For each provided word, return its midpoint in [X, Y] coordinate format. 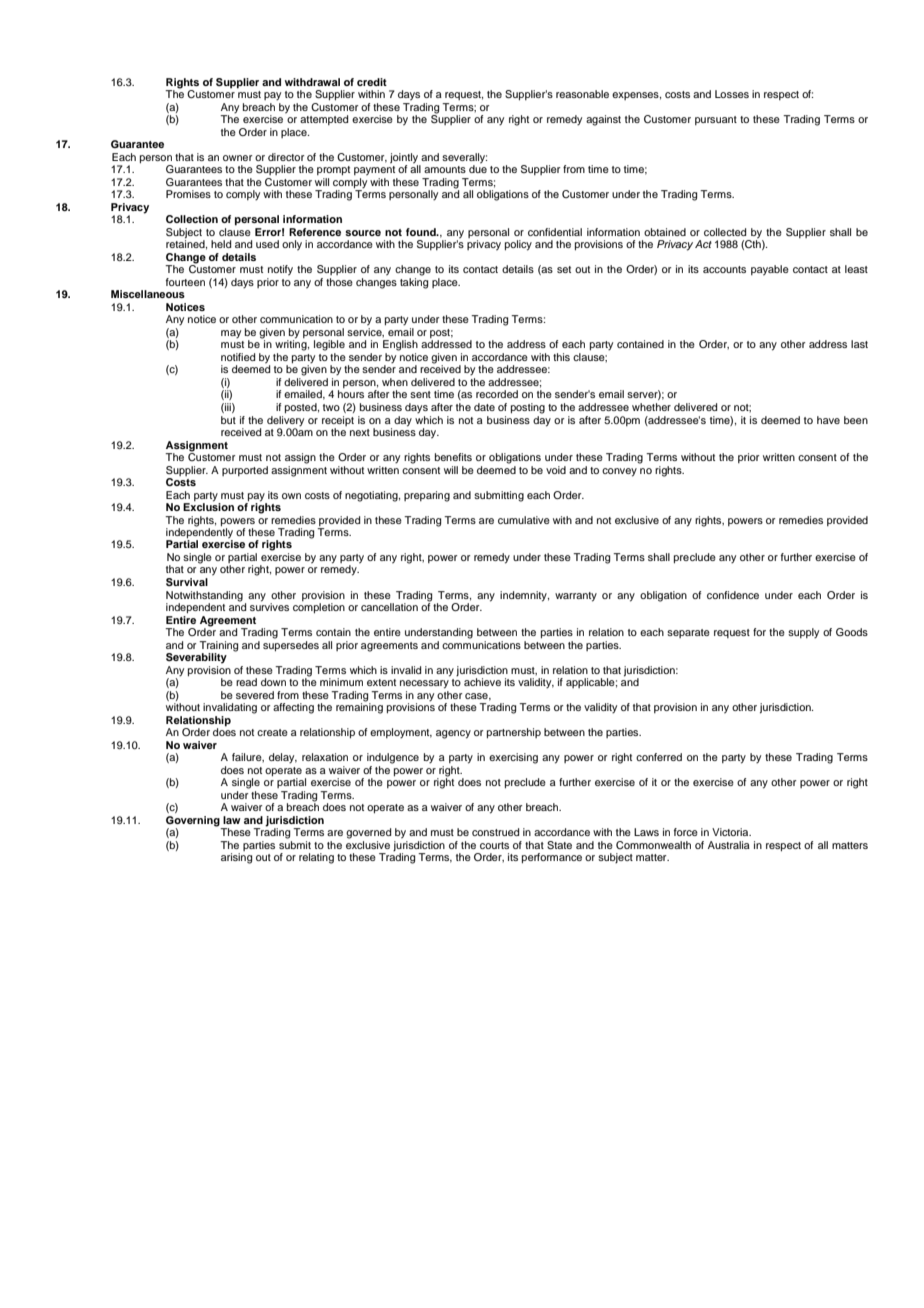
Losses [732, 94]
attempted [324, 120]
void [556, 470]
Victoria [731, 832]
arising [236, 858]
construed [495, 832]
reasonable [582, 94]
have [828, 420]
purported [245, 471]
